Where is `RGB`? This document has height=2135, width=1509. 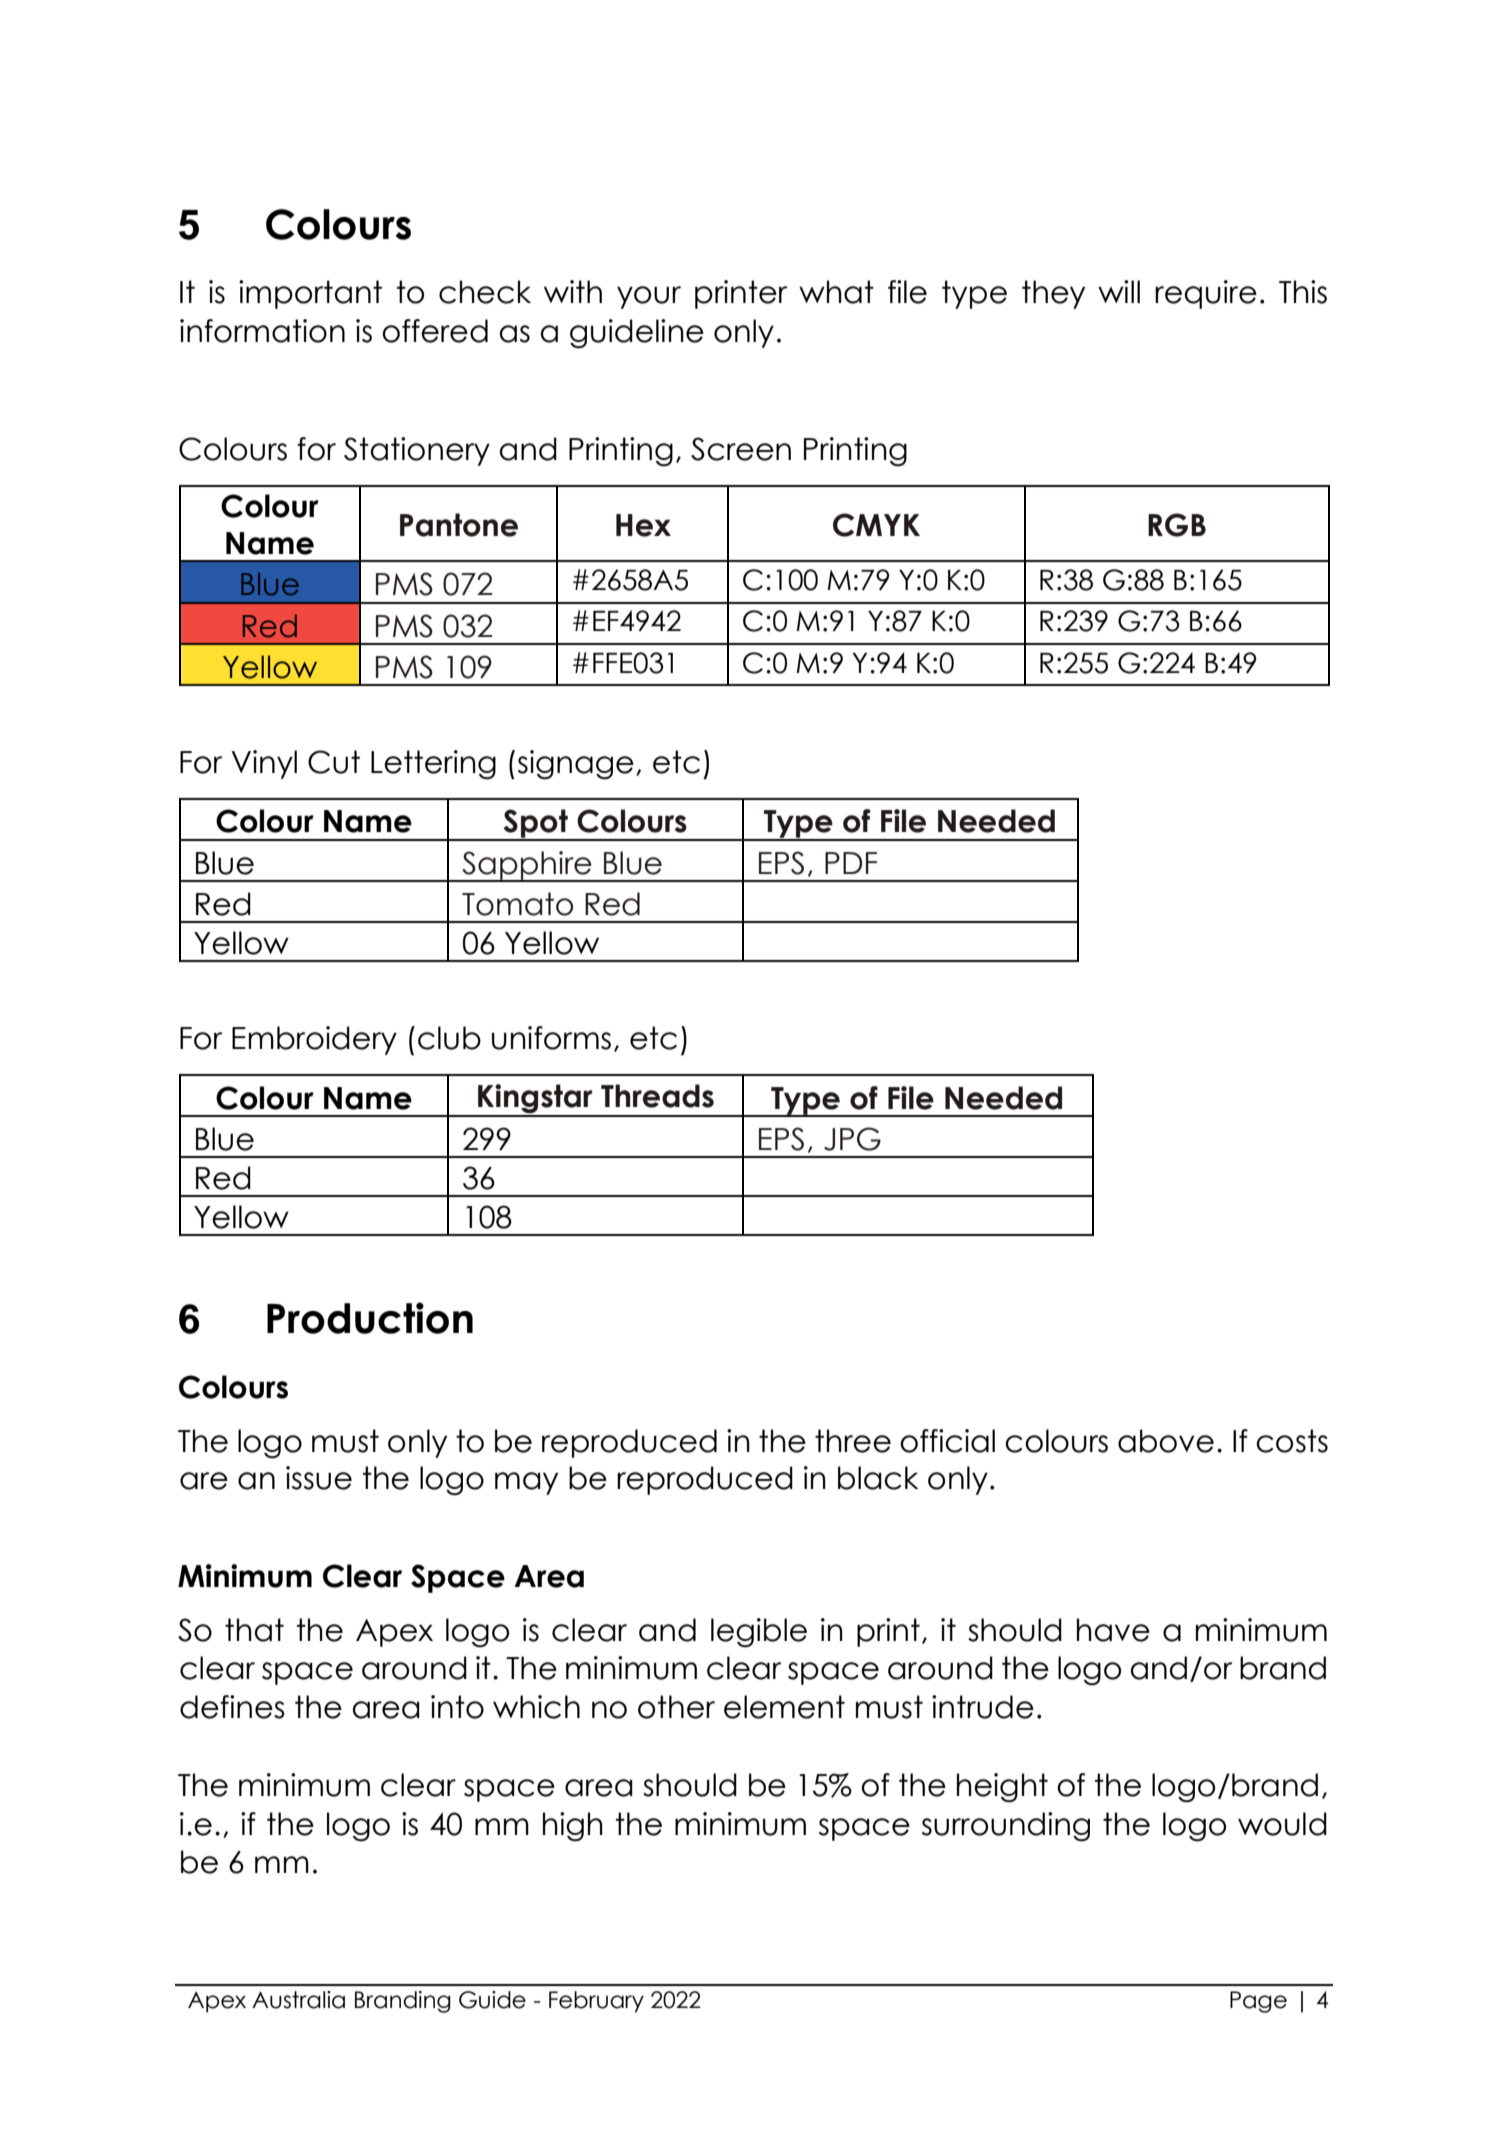 RGB is located at coordinates (1177, 525).
